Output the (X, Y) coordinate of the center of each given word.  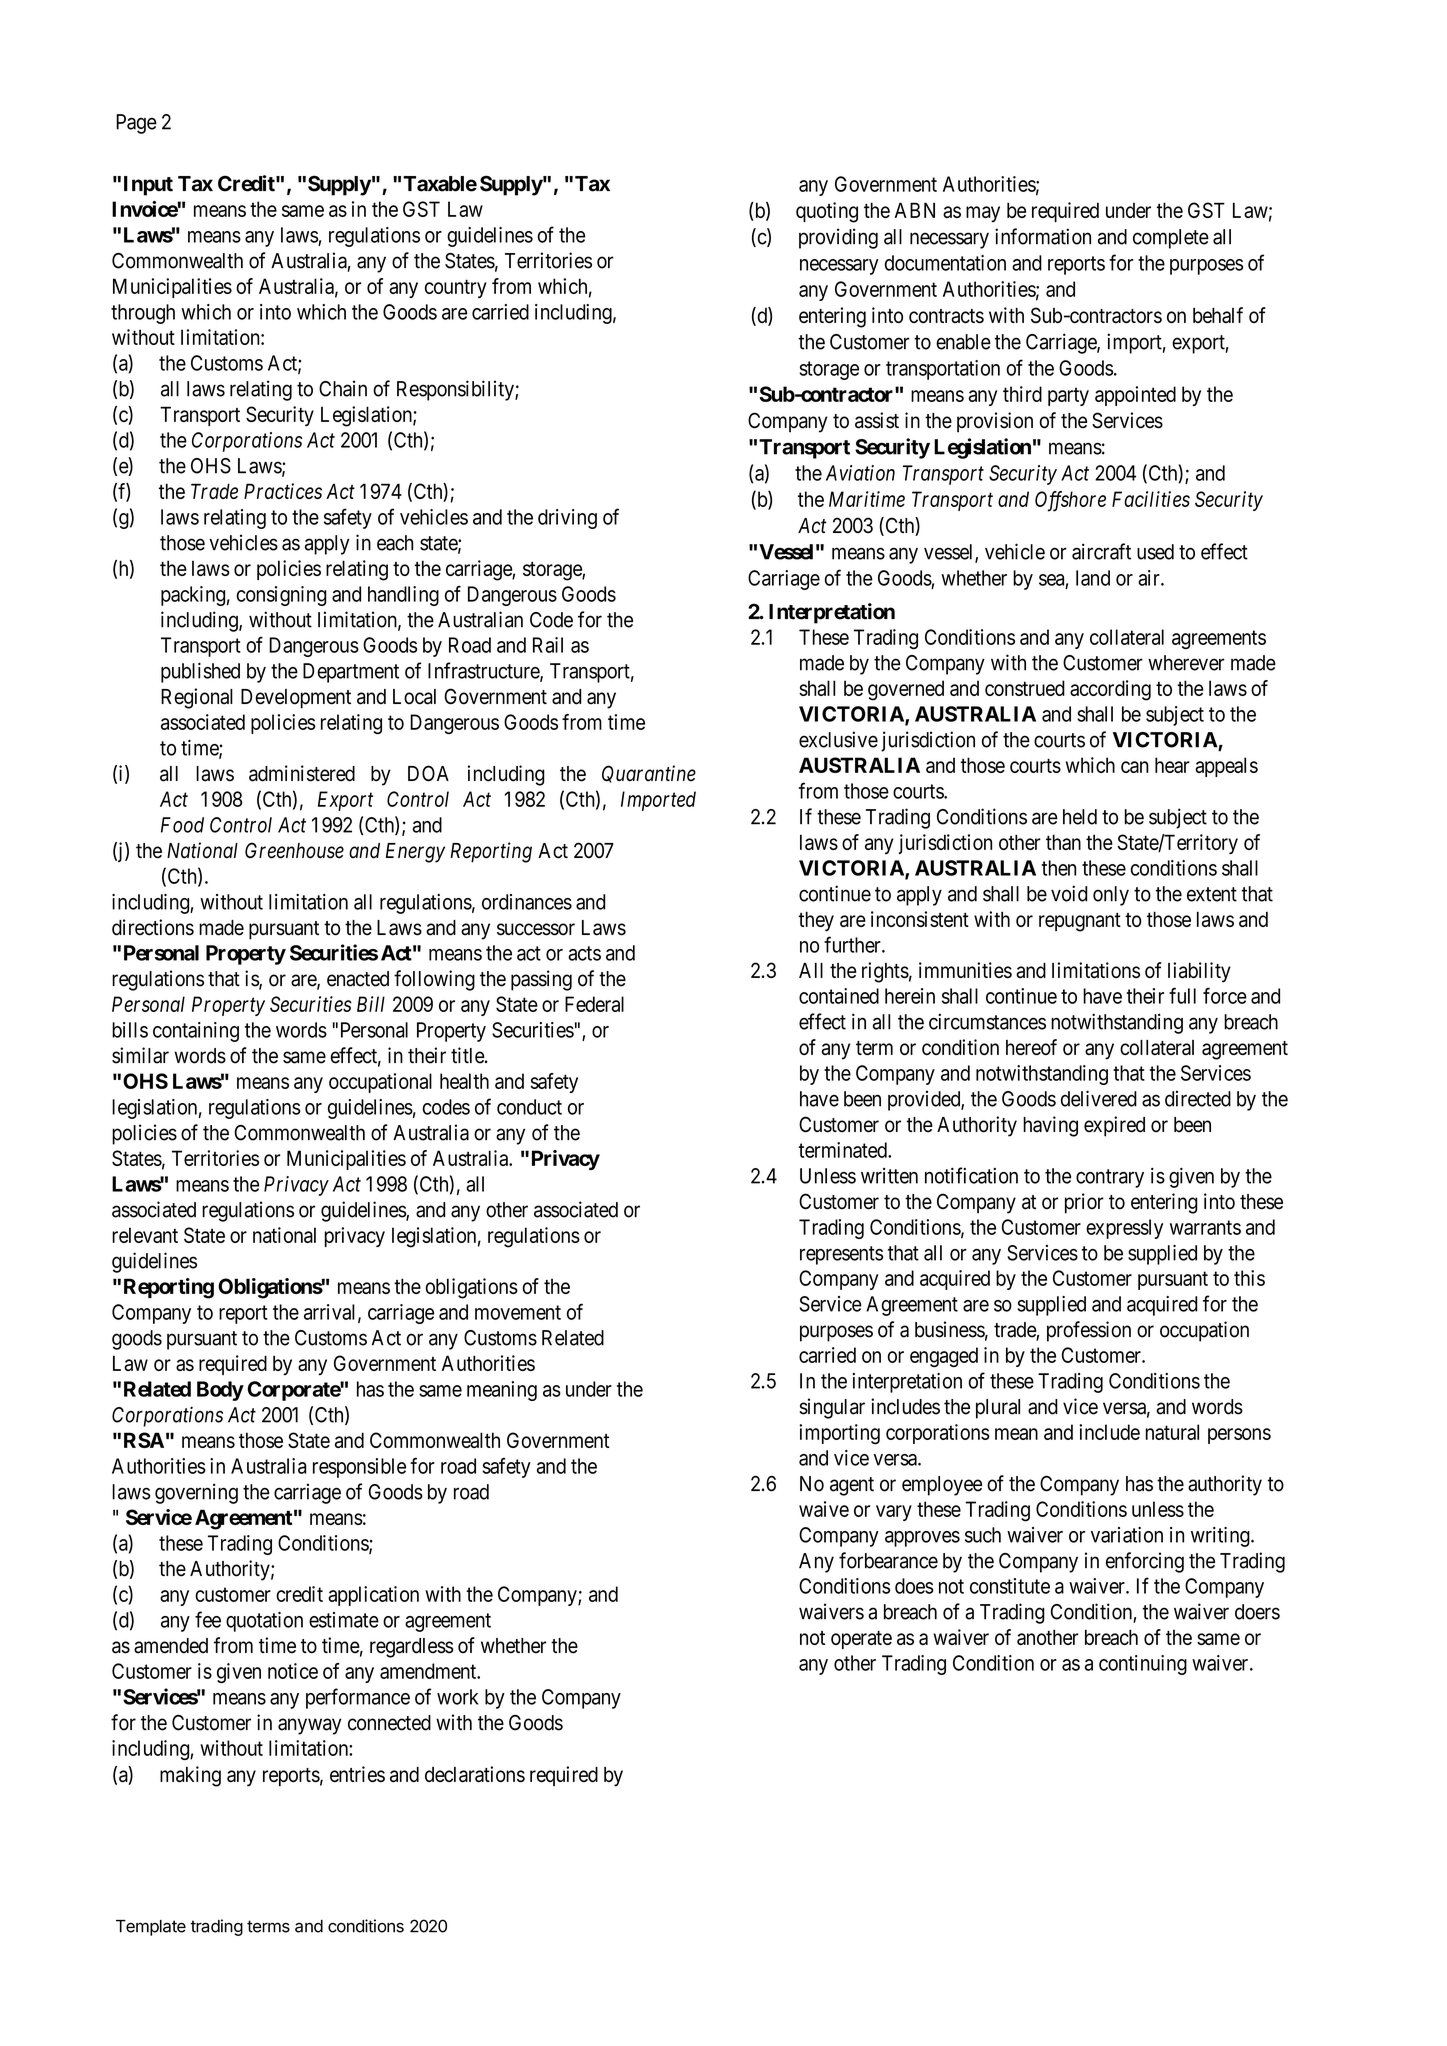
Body (220, 1391)
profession (1089, 1331)
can (1135, 767)
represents (841, 1255)
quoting (827, 212)
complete (1171, 239)
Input (148, 186)
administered (302, 773)
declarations (475, 1774)
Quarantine (649, 774)
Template (151, 1928)
